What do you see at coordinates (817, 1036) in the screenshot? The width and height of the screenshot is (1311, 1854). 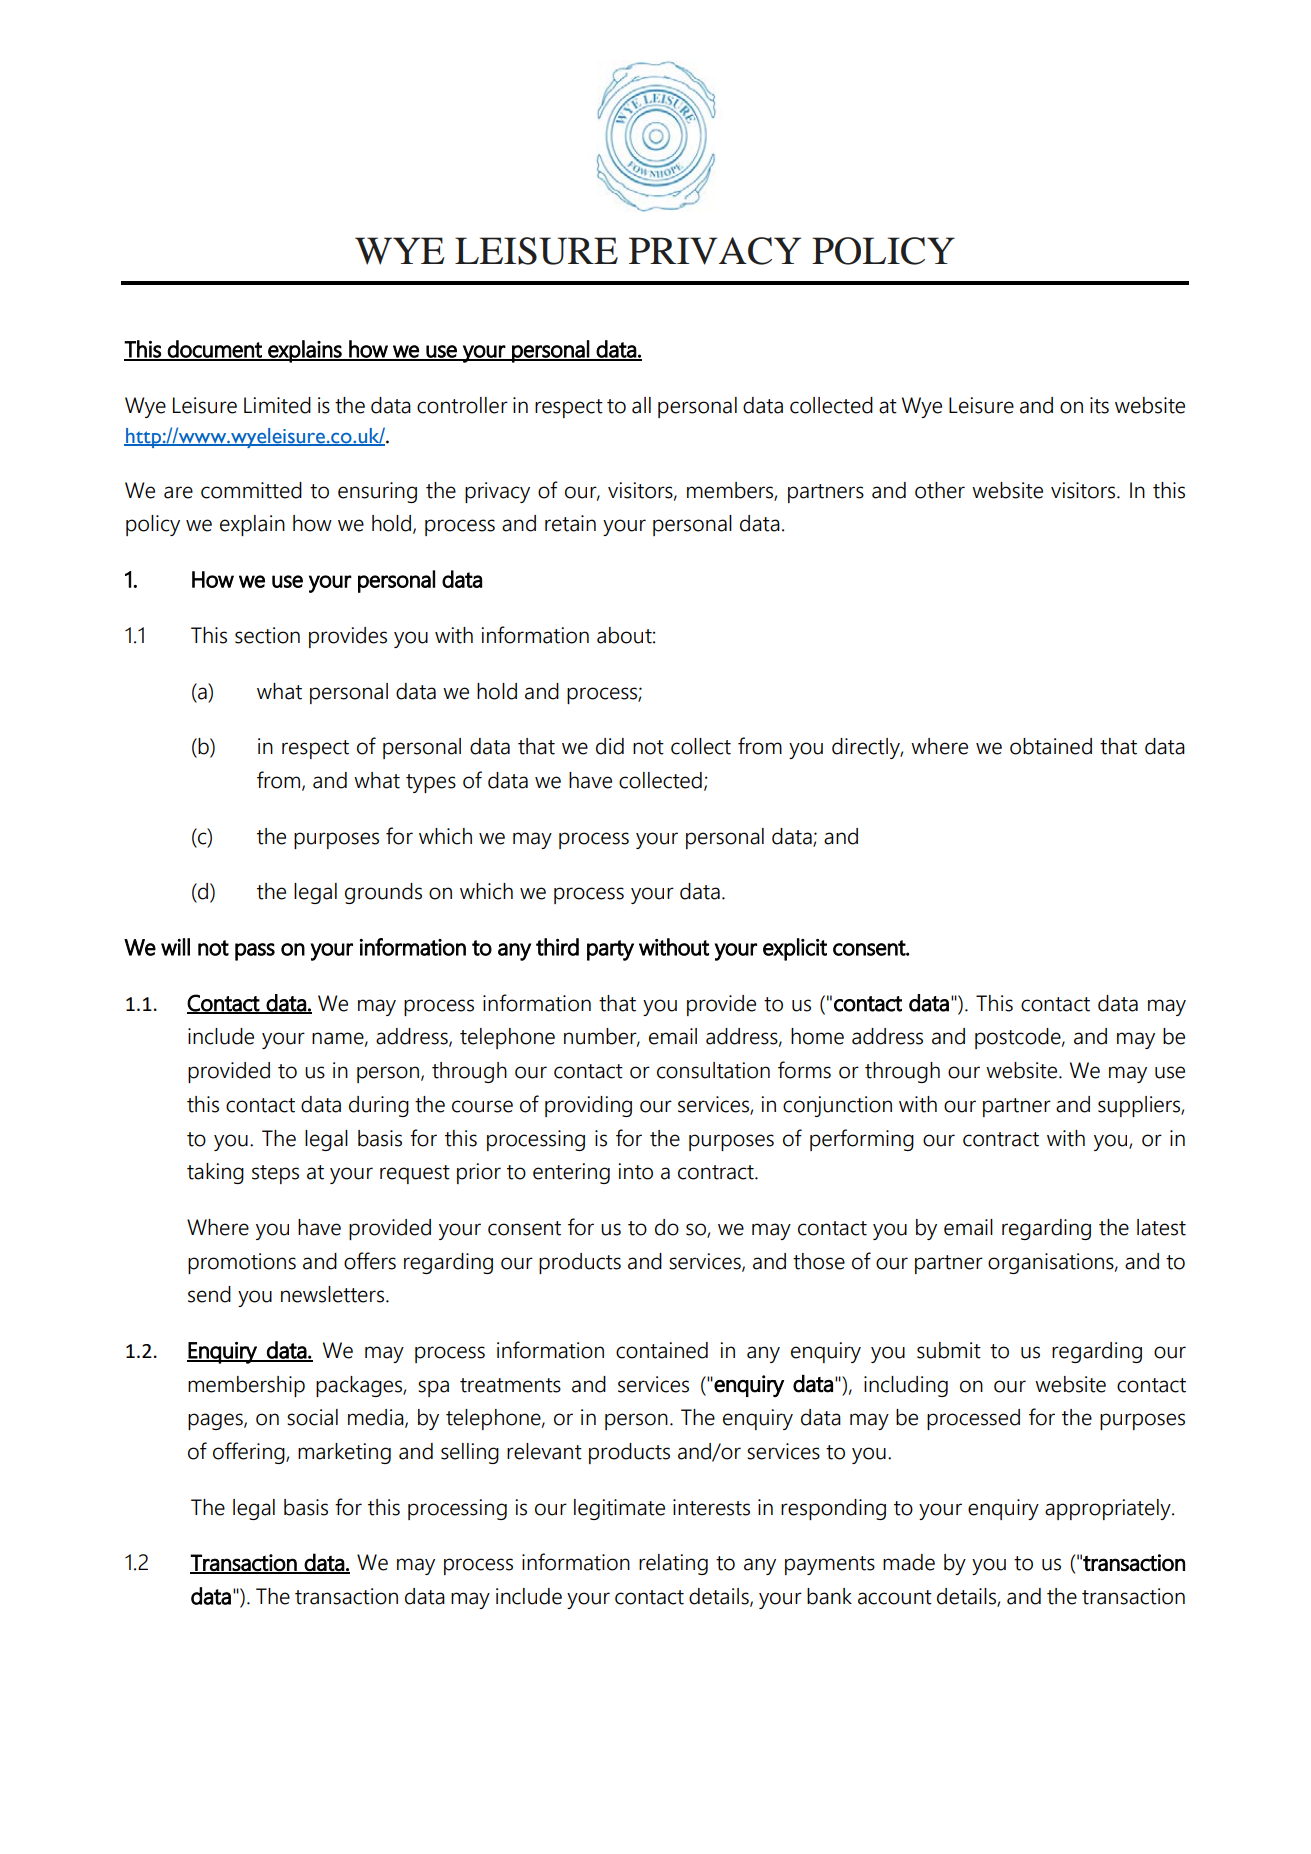 I see `home` at bounding box center [817, 1036].
